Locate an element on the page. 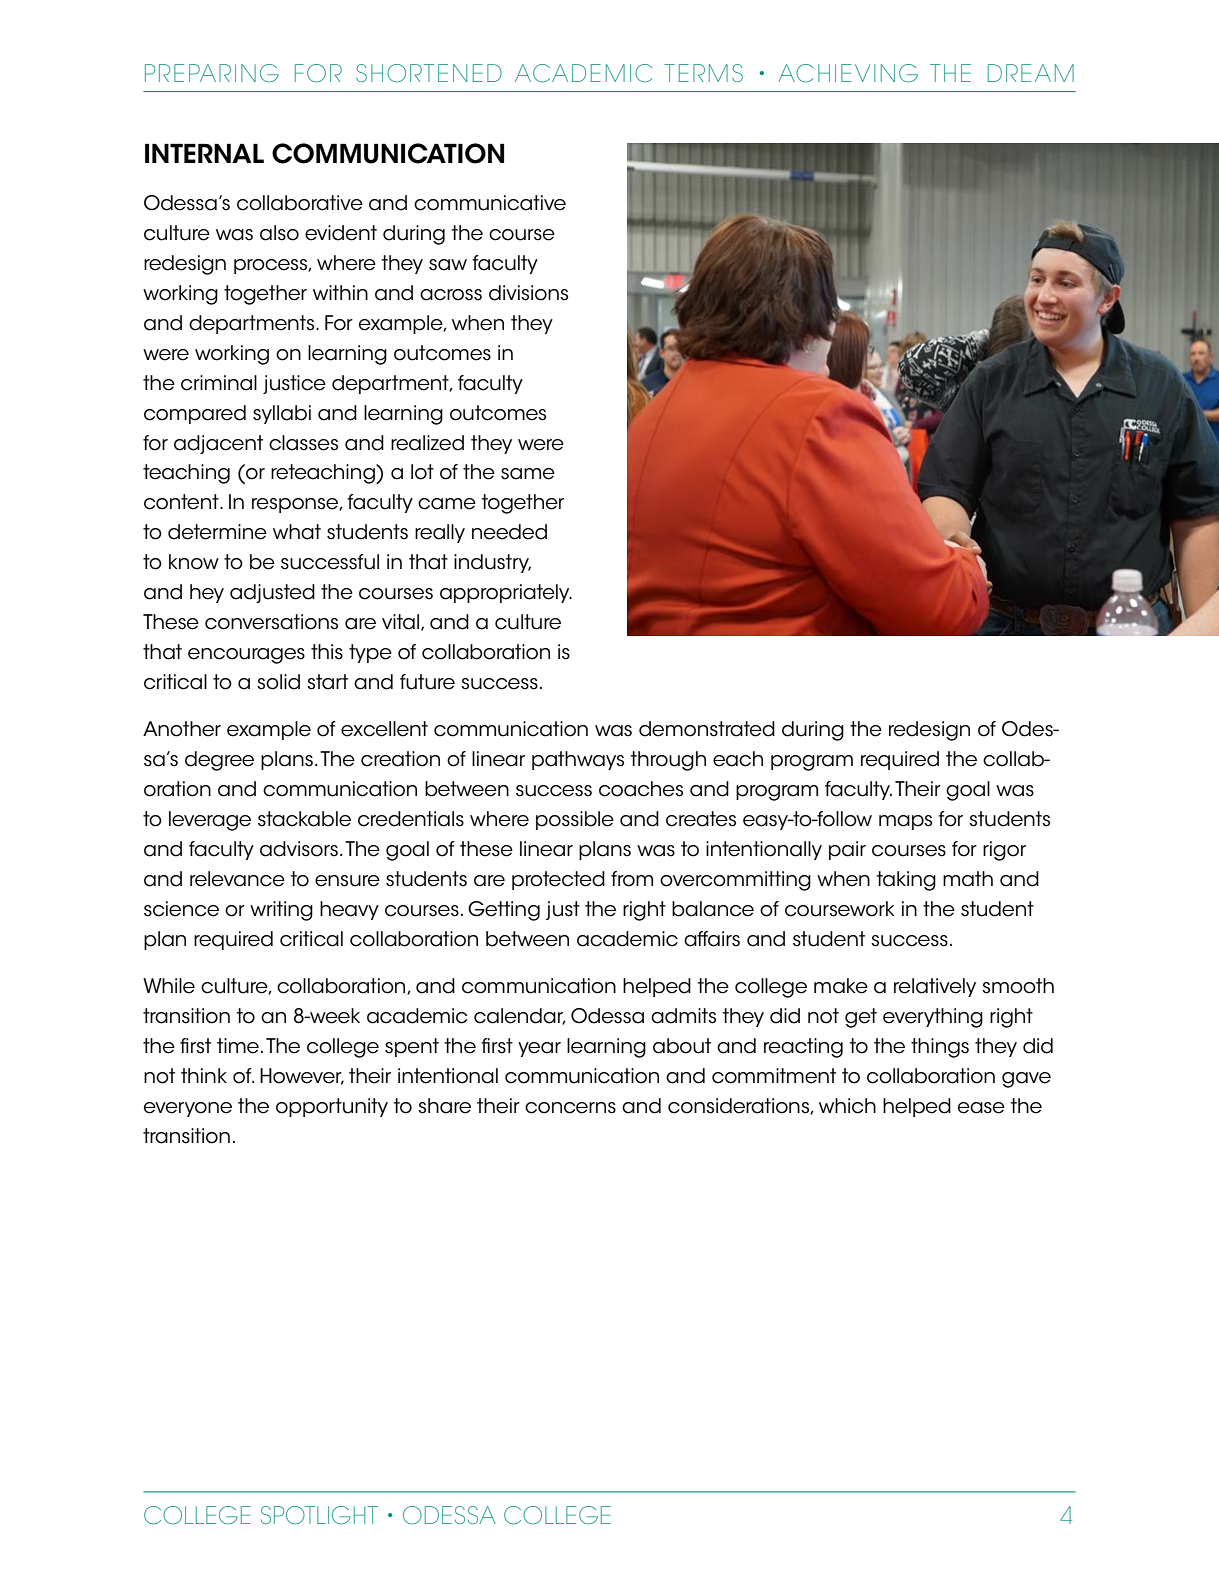 The image size is (1219, 1578). appropriately is located at coordinates (506, 593).
